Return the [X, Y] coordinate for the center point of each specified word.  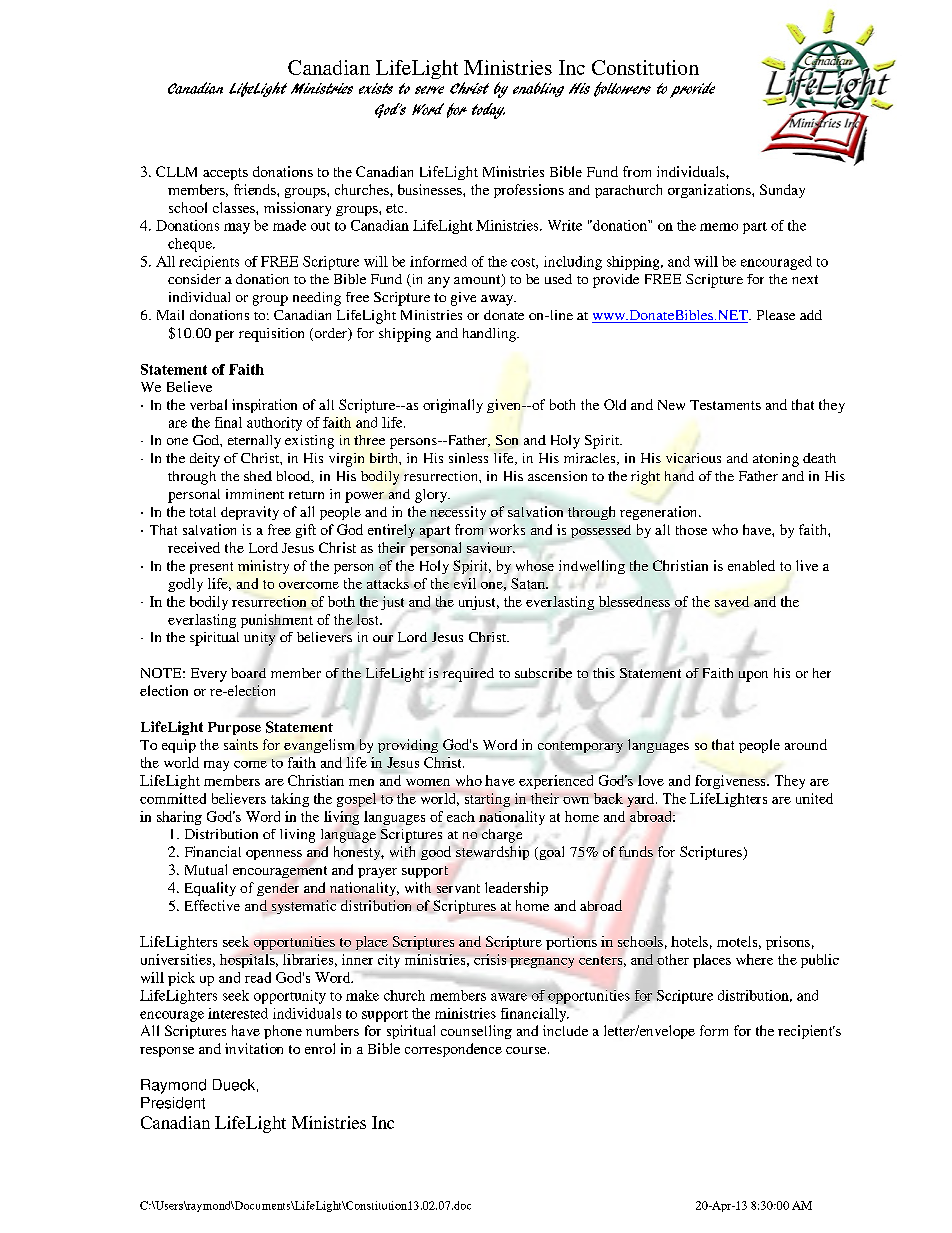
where [754, 959]
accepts [225, 174]
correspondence [453, 1050]
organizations [710, 191]
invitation [254, 1048]
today [488, 111]
